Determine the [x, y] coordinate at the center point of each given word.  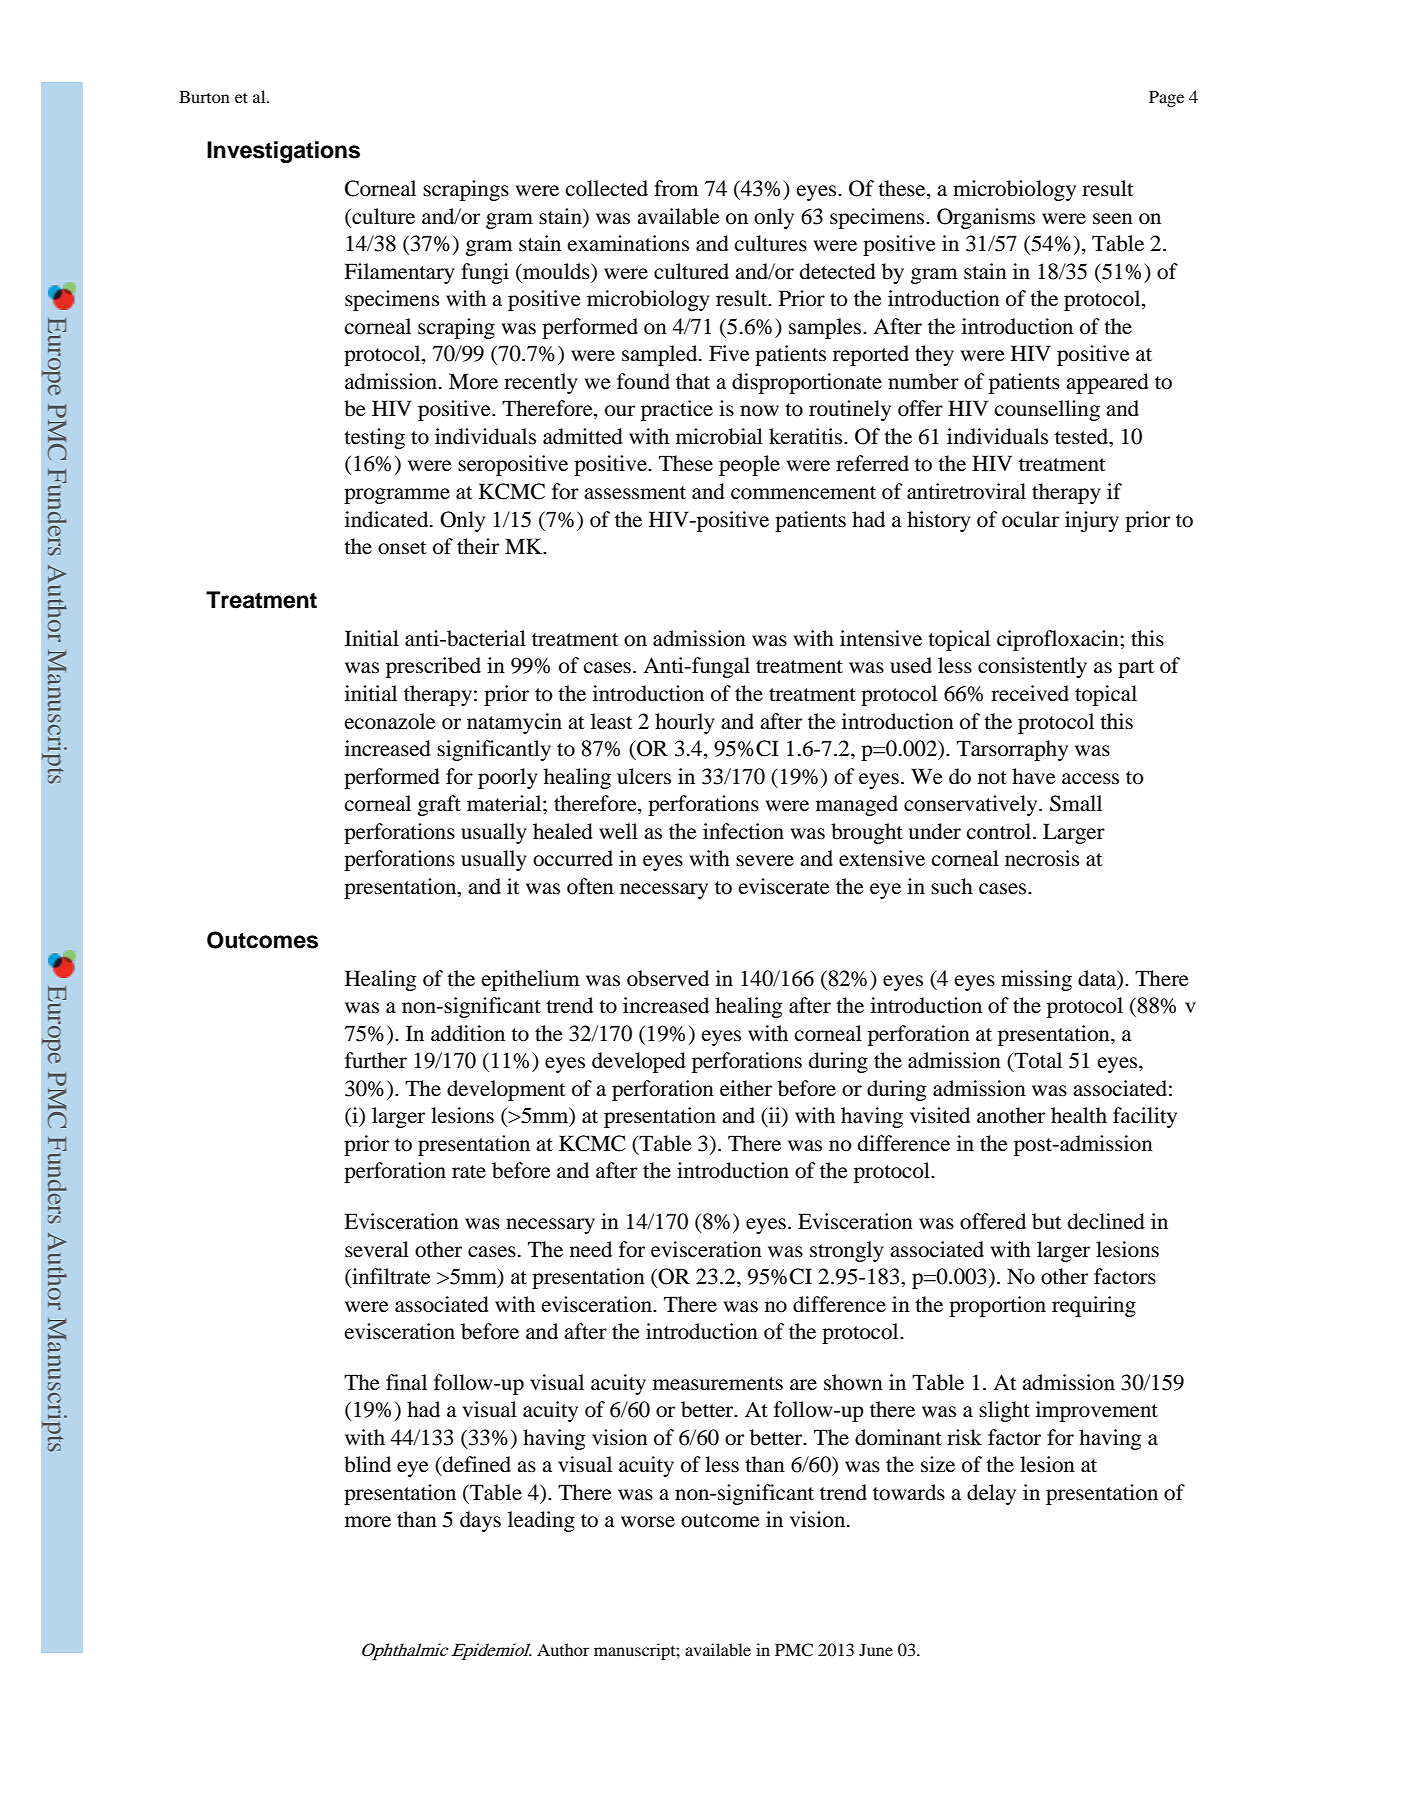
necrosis [1042, 858]
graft [439, 805]
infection [743, 831]
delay [991, 1494]
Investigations [283, 152]
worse [648, 1522]
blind [367, 1464]
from [676, 188]
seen [1113, 219]
